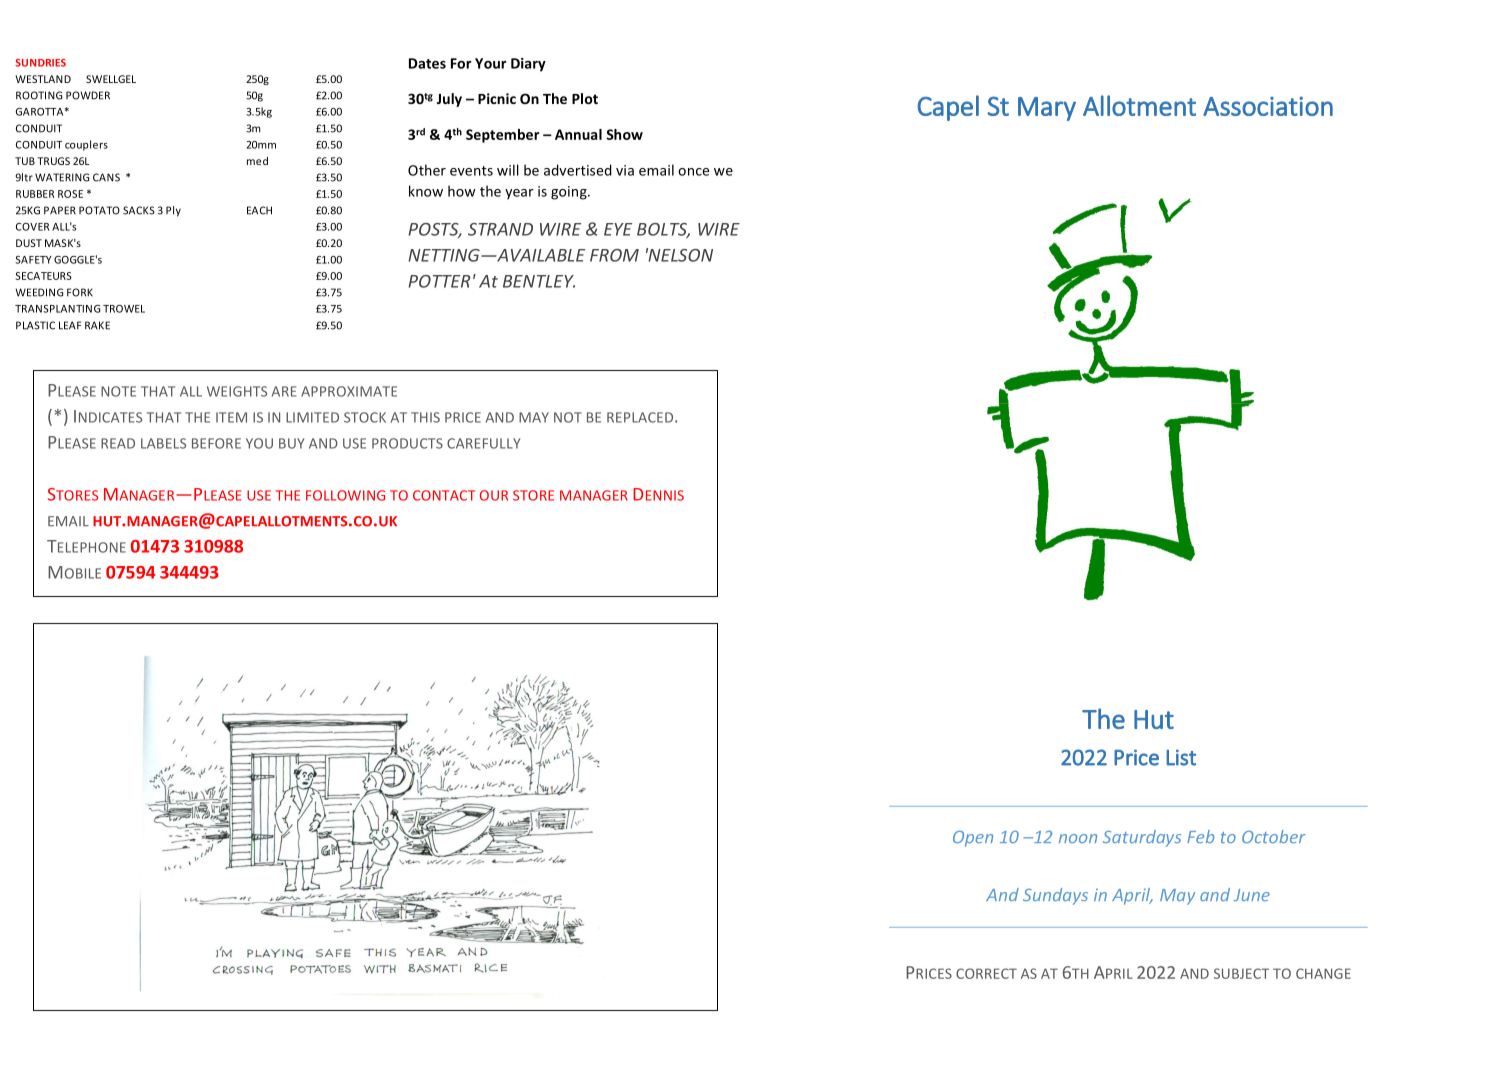 The height and width of the screenshot is (1068, 1510). I want to click on FOLLOWING, so click(345, 495).
